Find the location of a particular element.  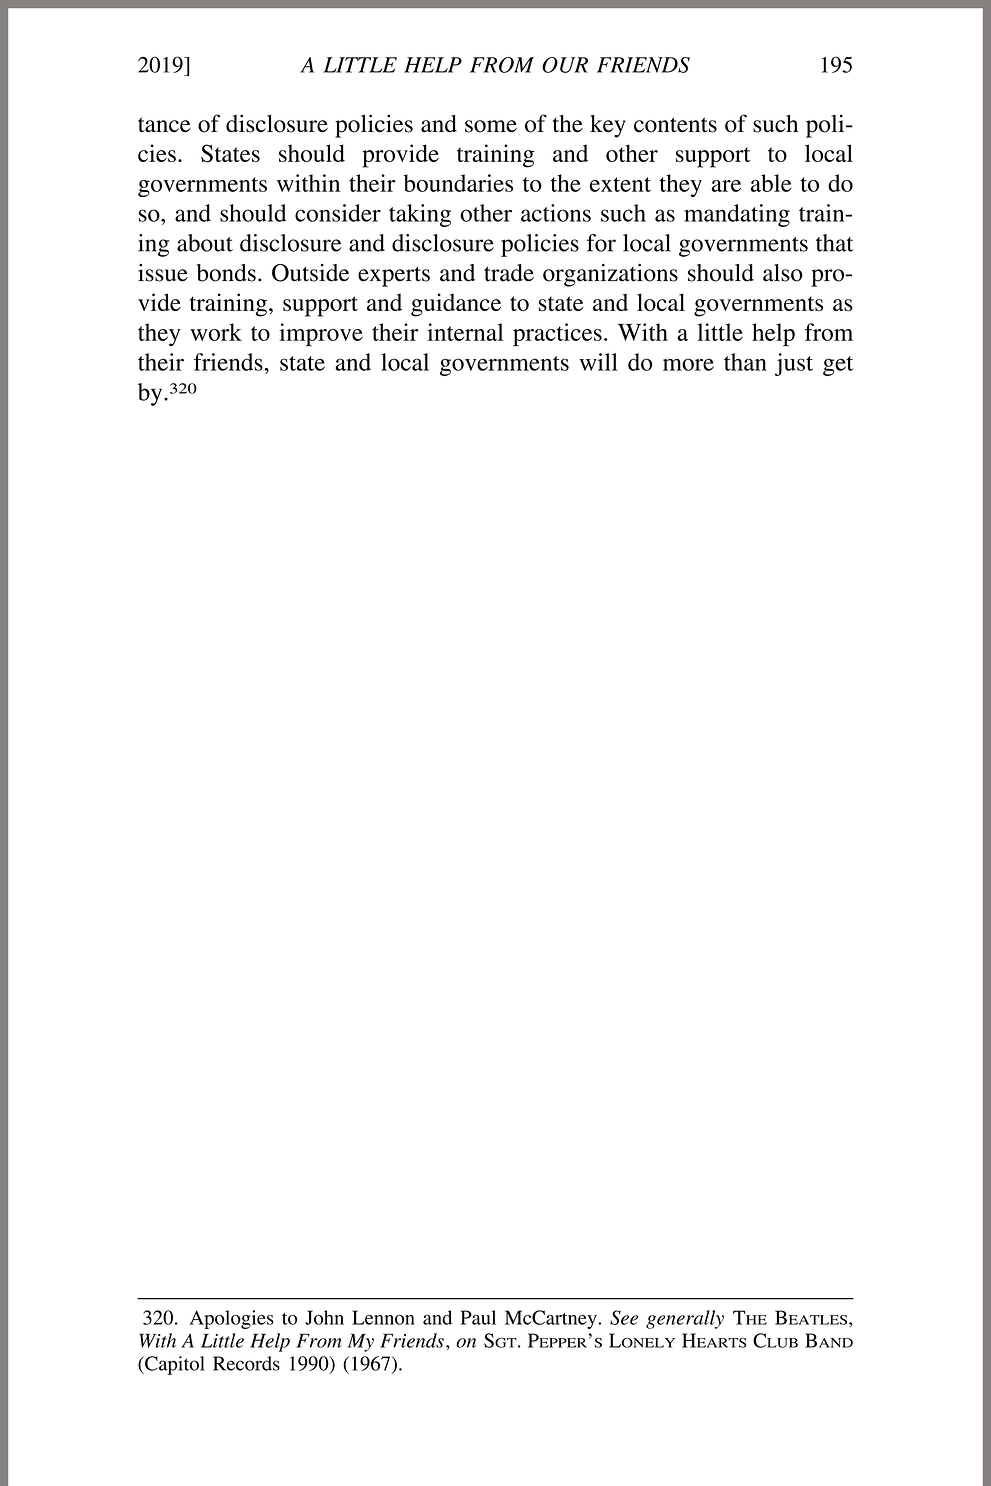

than is located at coordinates (745, 362).
